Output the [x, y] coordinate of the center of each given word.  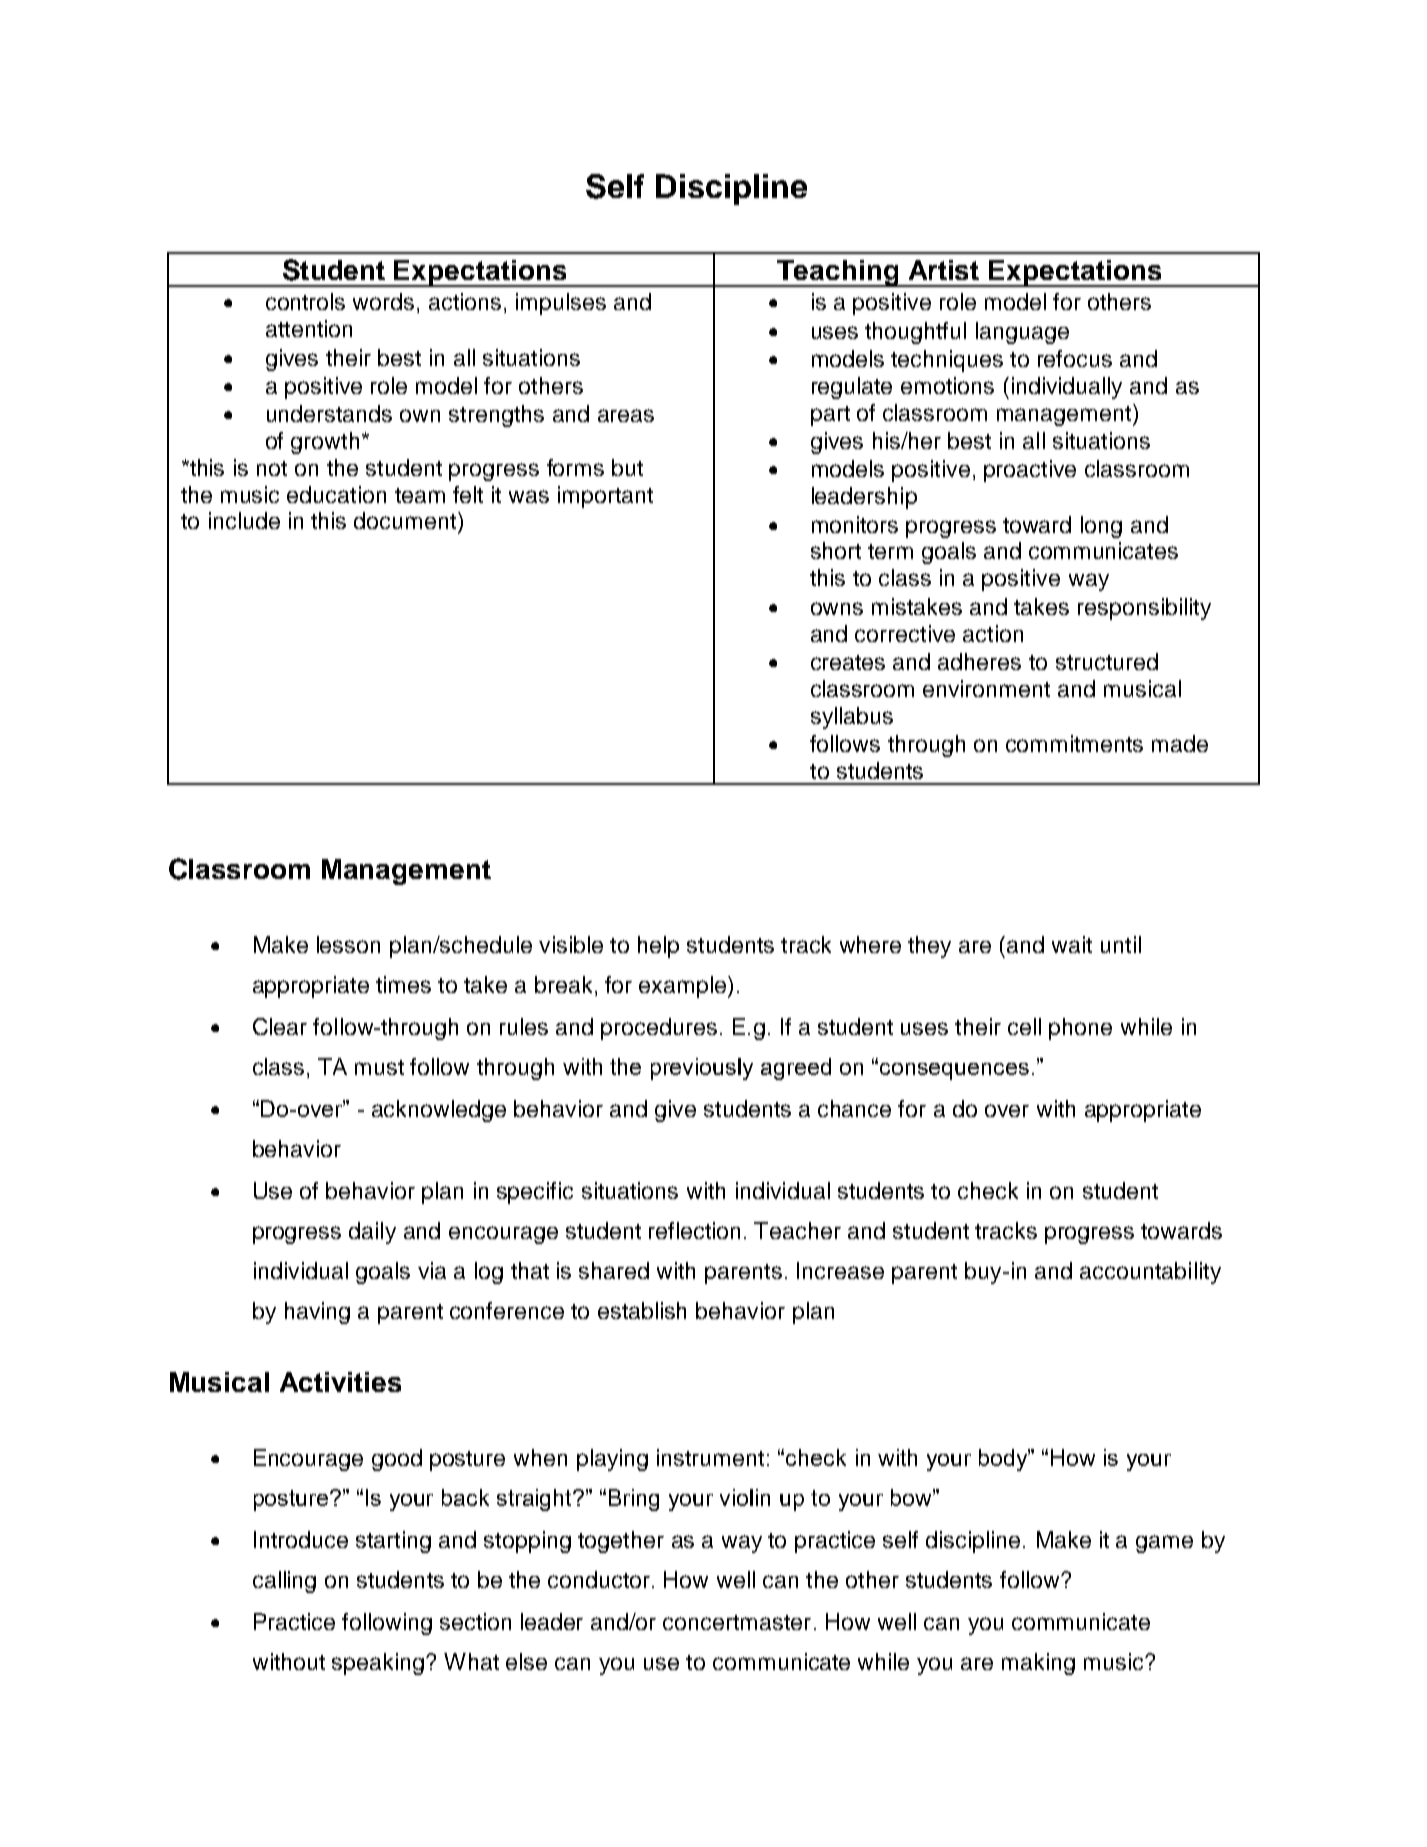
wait [1072, 944]
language [1022, 333]
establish [642, 1310]
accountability [1150, 1273]
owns [837, 608]
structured [1107, 661]
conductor [600, 1579]
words [383, 301]
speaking [378, 1664]
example [684, 987]
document [406, 520]
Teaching [838, 273]
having [317, 1313]
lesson [348, 944]
